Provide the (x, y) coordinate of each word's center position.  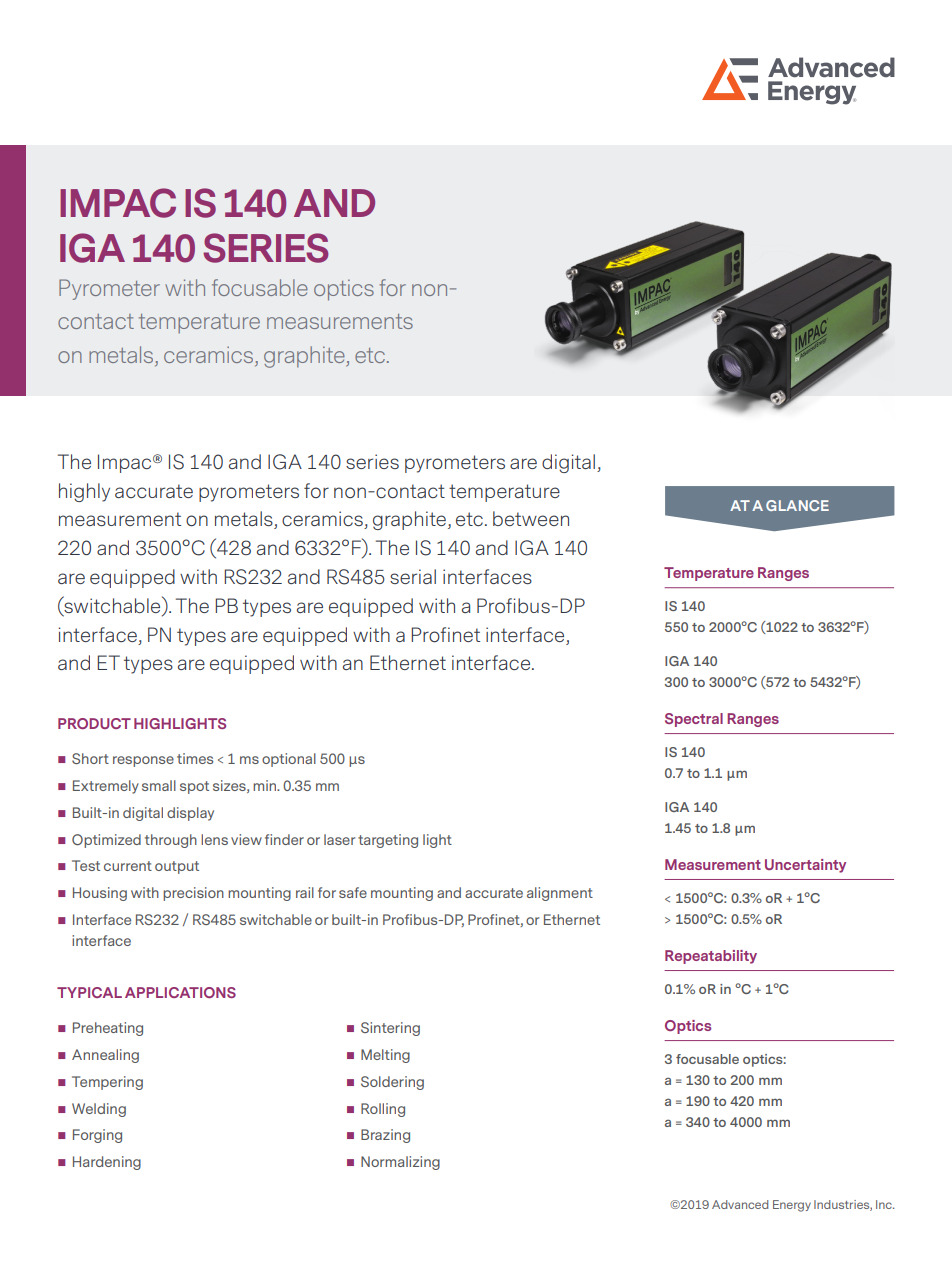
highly (84, 492)
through (171, 841)
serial (413, 576)
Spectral (694, 720)
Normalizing (400, 1163)
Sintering (390, 1029)
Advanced (740, 1204)
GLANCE (797, 505)
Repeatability (711, 957)
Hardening (107, 1163)
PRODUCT (94, 723)
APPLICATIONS (180, 992)
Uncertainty (805, 866)
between (531, 518)
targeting (388, 841)
